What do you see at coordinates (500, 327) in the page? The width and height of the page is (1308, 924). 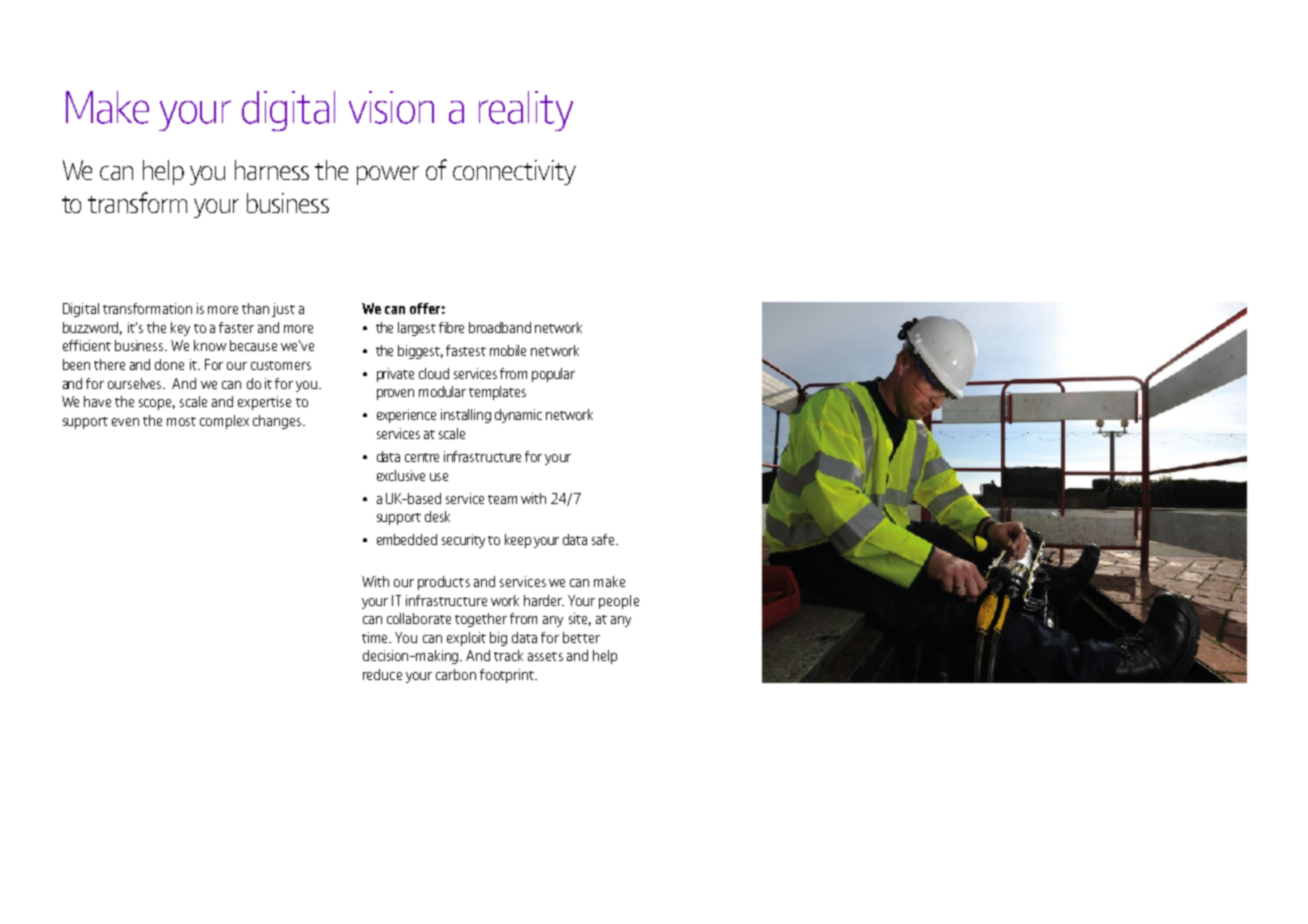 I see `broadband` at bounding box center [500, 327].
